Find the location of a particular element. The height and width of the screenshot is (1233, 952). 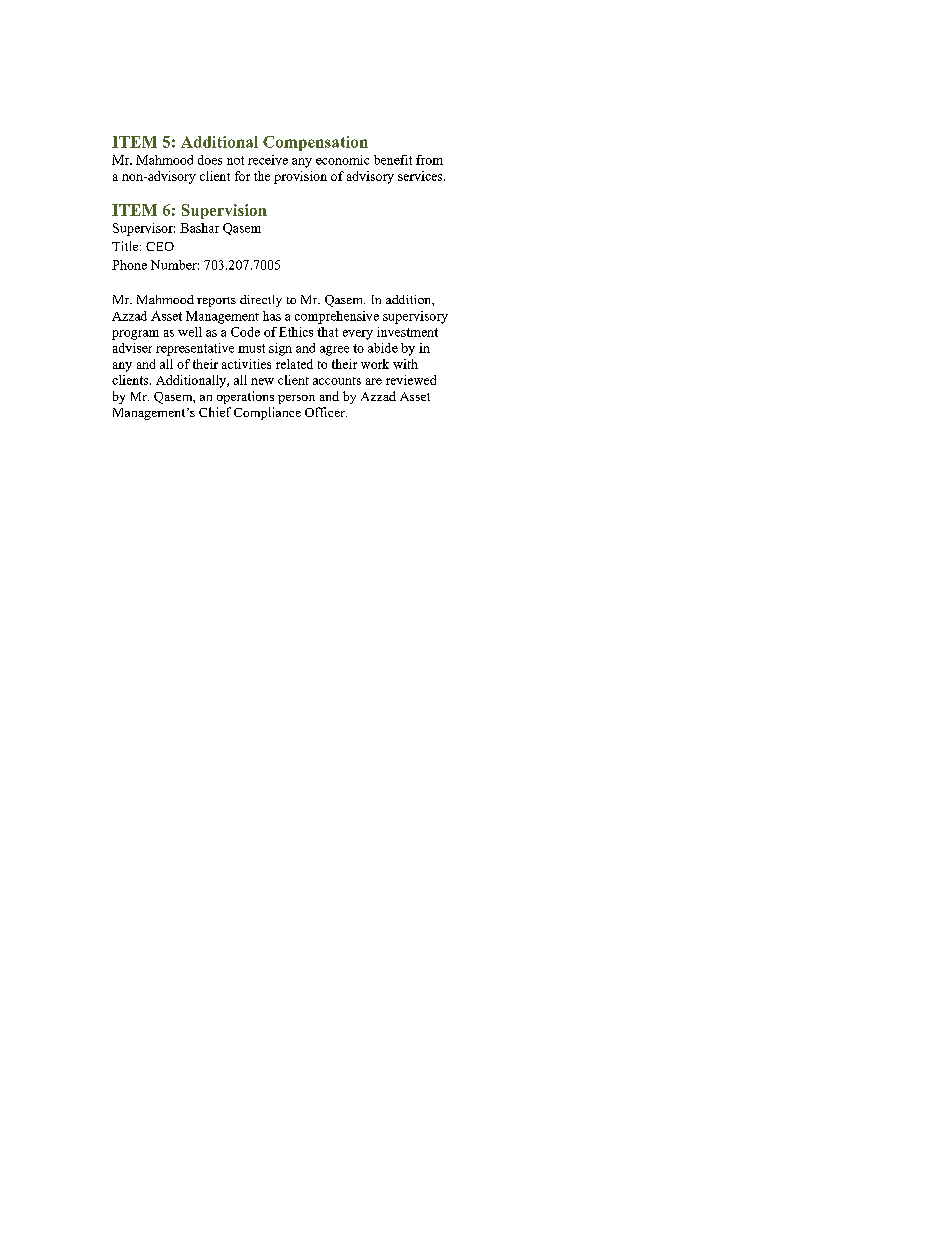

sign is located at coordinates (280, 349).
